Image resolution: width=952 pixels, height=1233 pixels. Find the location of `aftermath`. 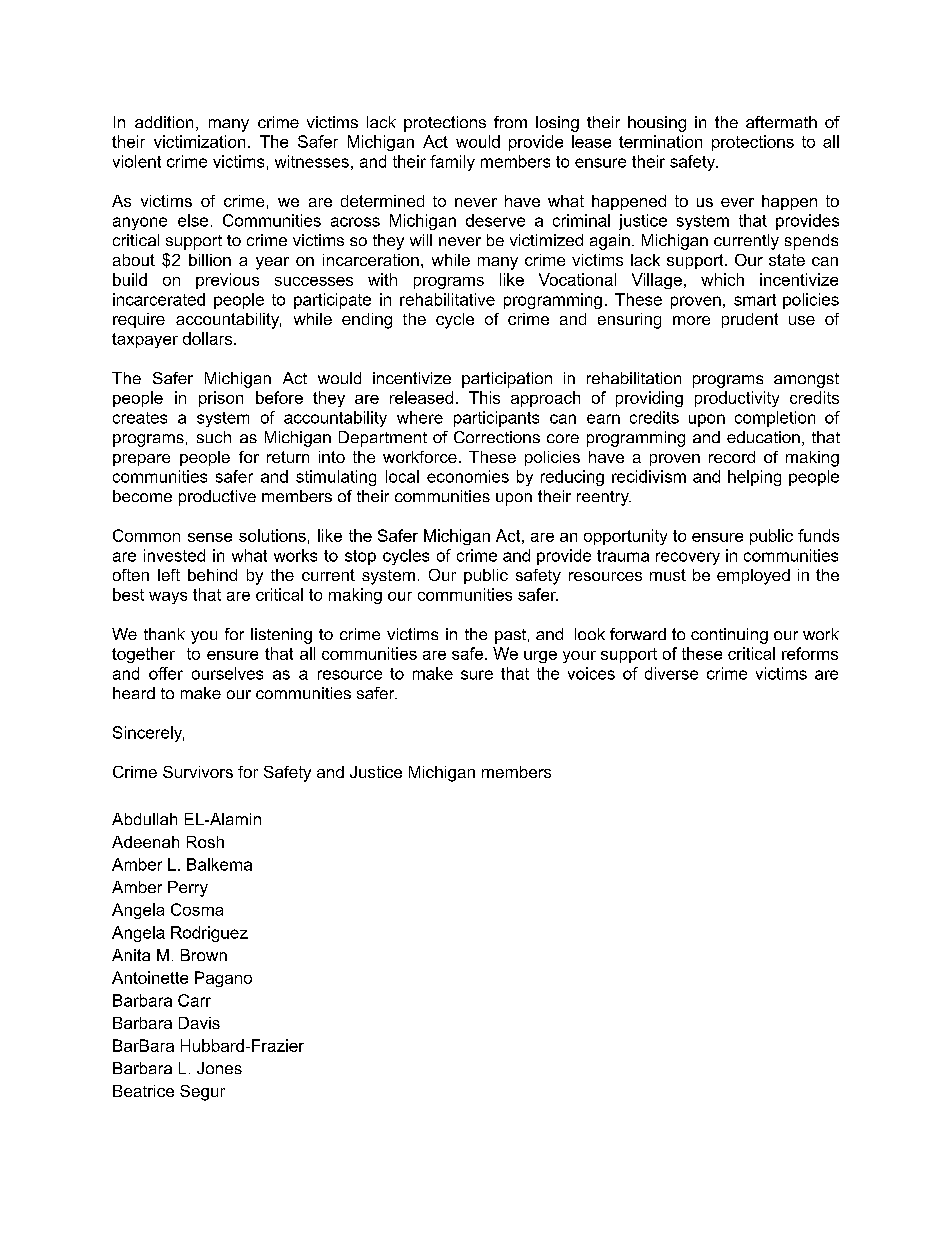

aftermath is located at coordinates (781, 122).
